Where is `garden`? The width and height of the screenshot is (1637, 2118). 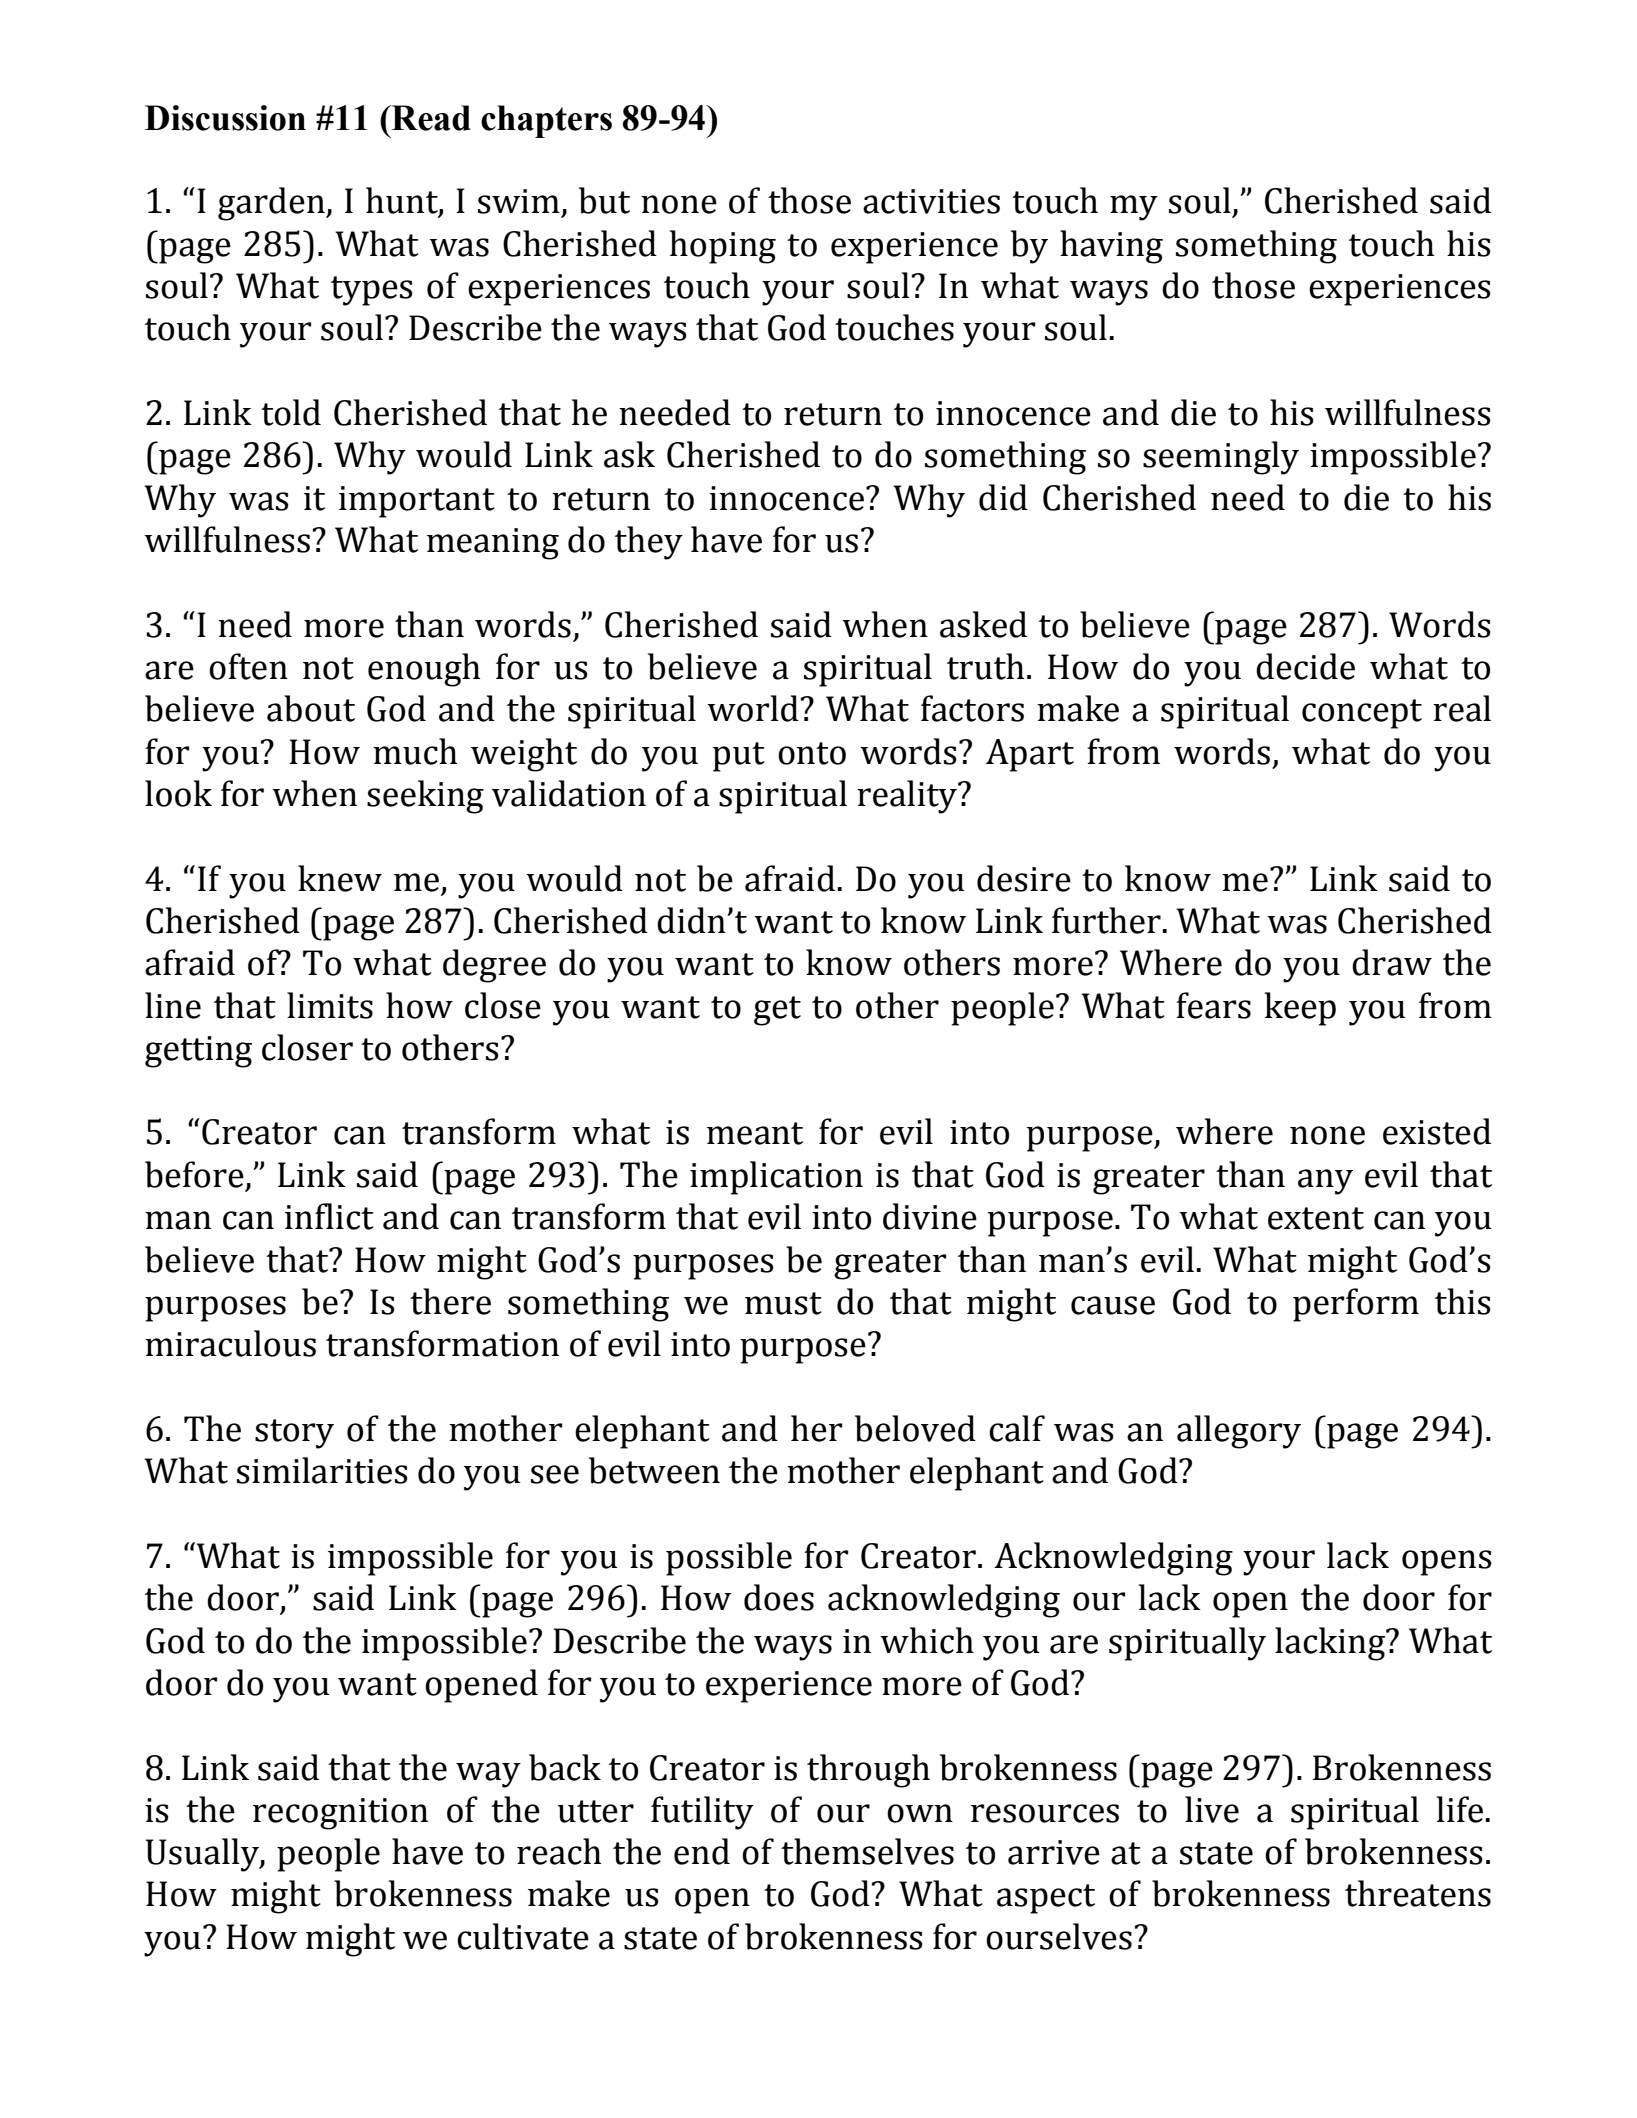
garden is located at coordinates (272, 204).
